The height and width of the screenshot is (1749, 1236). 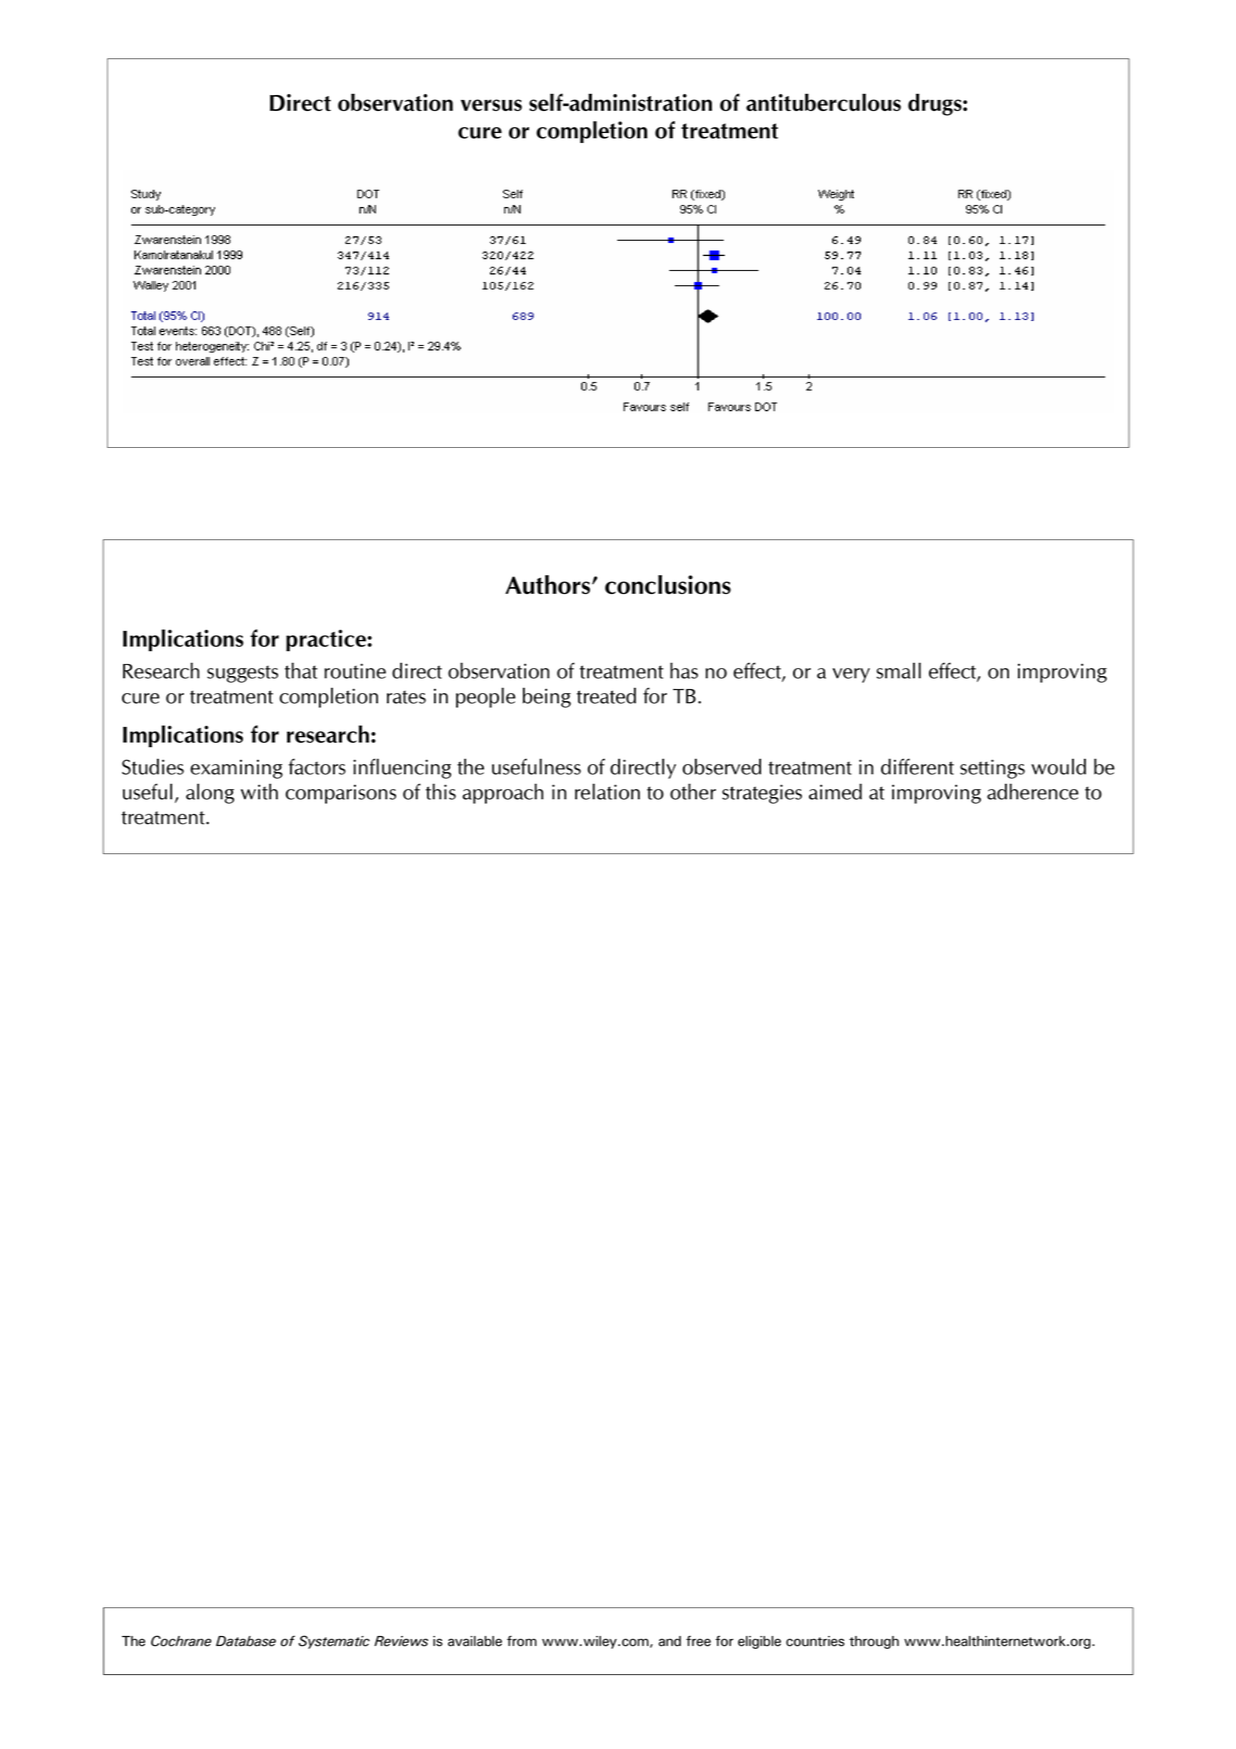 What do you see at coordinates (607, 791) in the screenshot?
I see `relation` at bounding box center [607, 791].
